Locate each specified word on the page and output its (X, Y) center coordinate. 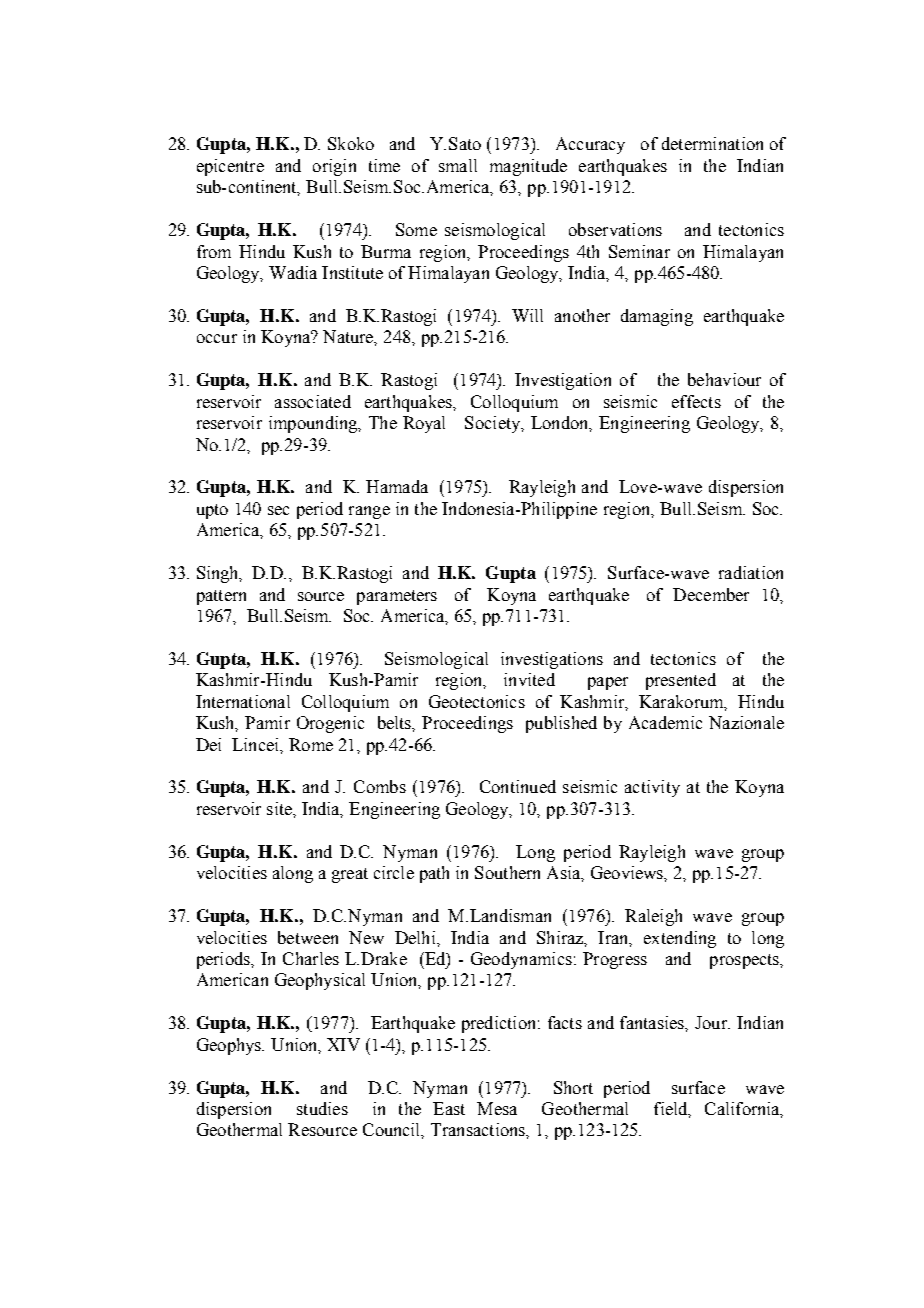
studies (322, 1108)
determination (712, 143)
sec (278, 510)
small (458, 165)
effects (696, 401)
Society (494, 424)
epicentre (230, 167)
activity (652, 788)
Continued (518, 786)
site (280, 808)
